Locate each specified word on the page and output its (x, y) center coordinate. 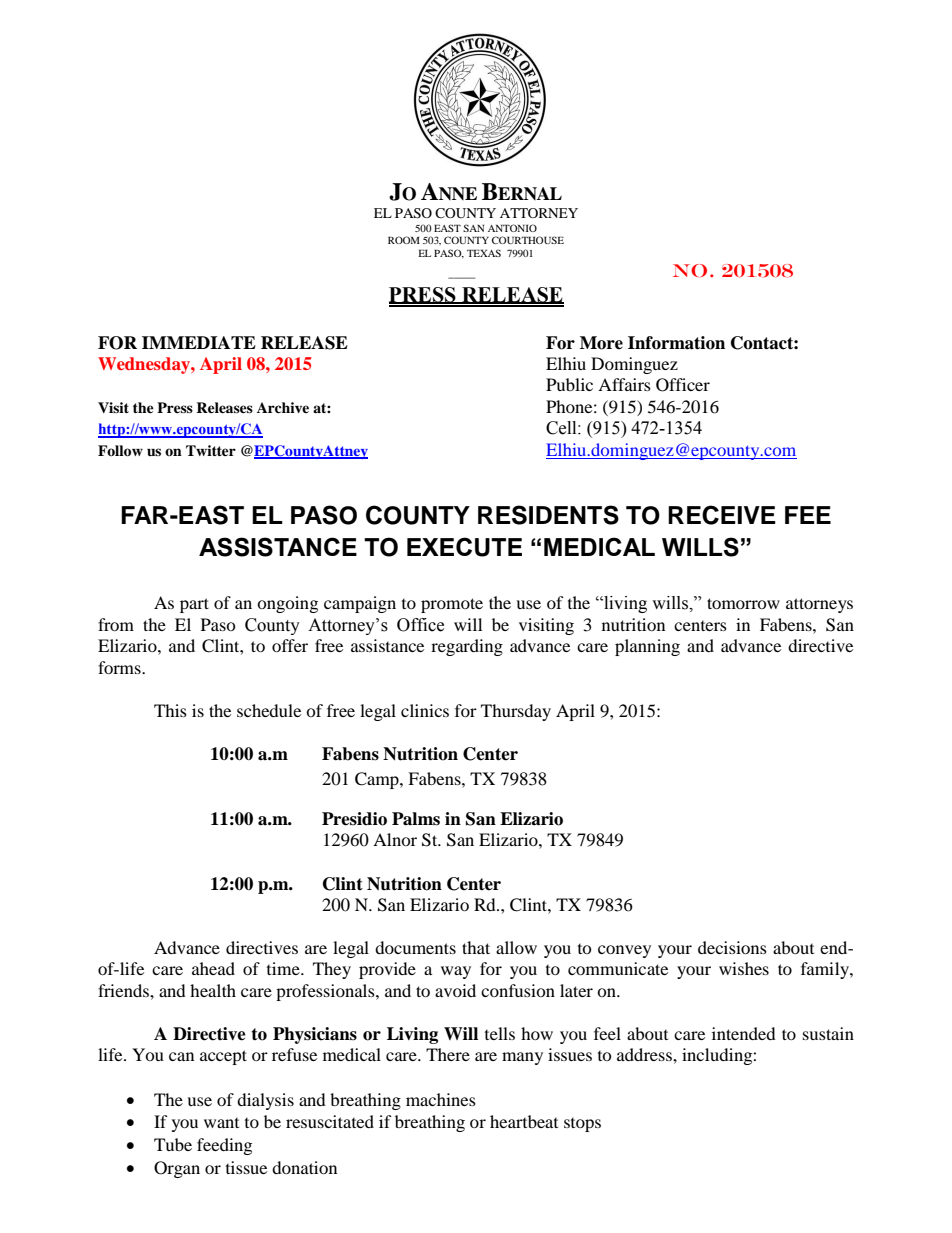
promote (452, 605)
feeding (224, 1146)
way (456, 972)
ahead (213, 968)
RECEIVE (722, 515)
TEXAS (484, 253)
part (194, 605)
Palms (416, 819)
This (170, 710)
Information (676, 343)
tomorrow (743, 603)
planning (647, 647)
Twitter (211, 450)
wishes (744, 968)
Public (569, 384)
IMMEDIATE (199, 342)
